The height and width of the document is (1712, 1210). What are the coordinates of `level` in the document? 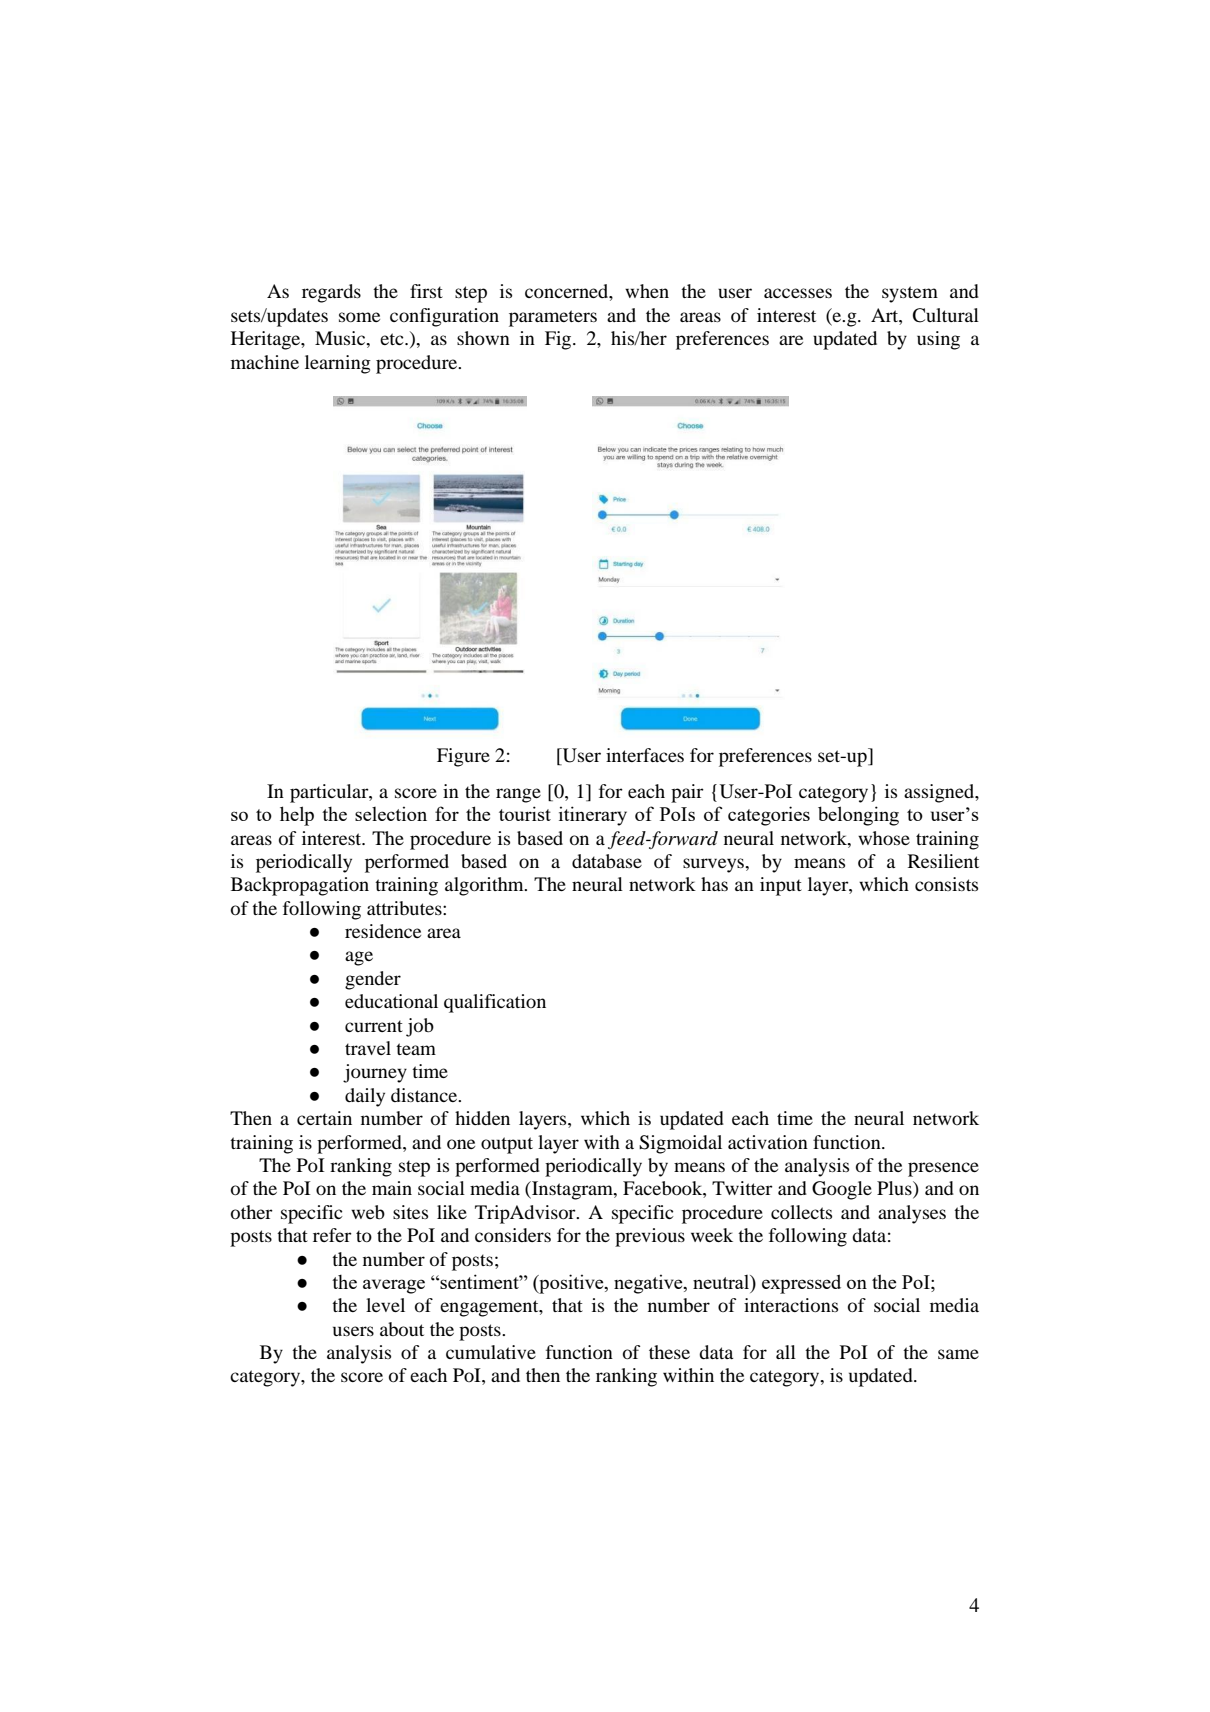 It's located at (385, 1305).
